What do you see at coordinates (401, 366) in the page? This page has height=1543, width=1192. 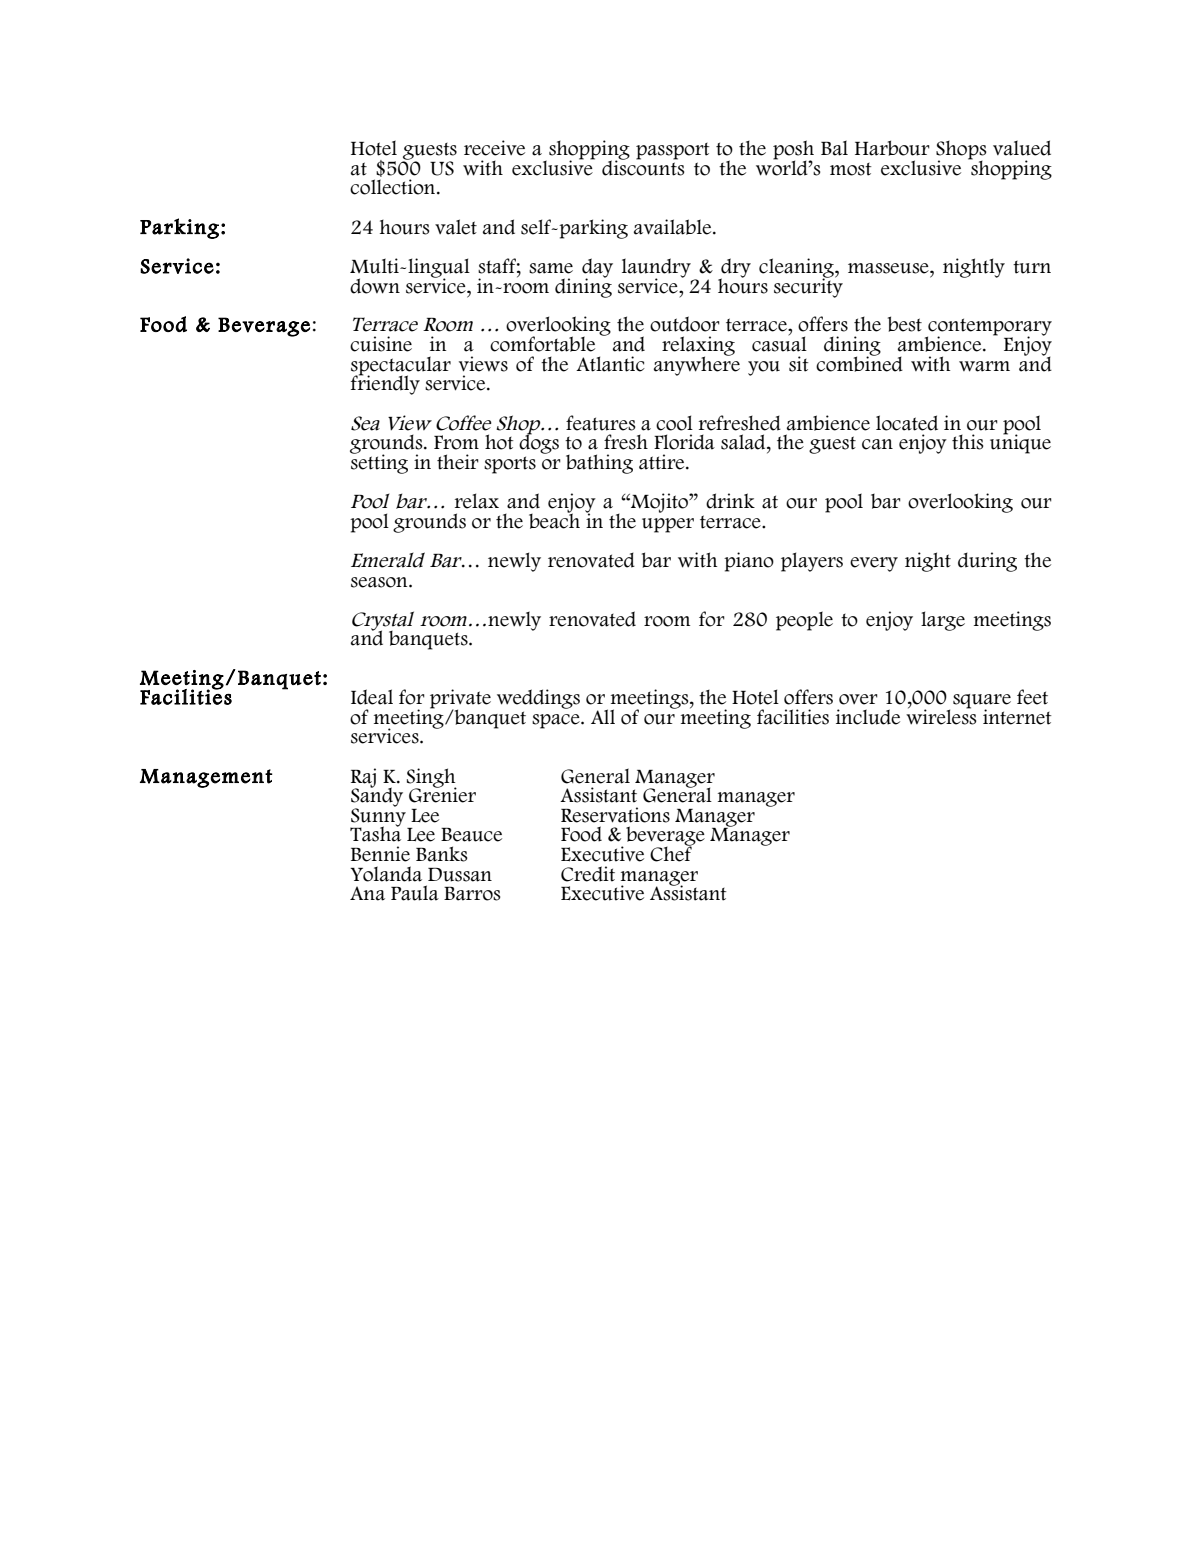 I see `spectacular` at bounding box center [401, 366].
